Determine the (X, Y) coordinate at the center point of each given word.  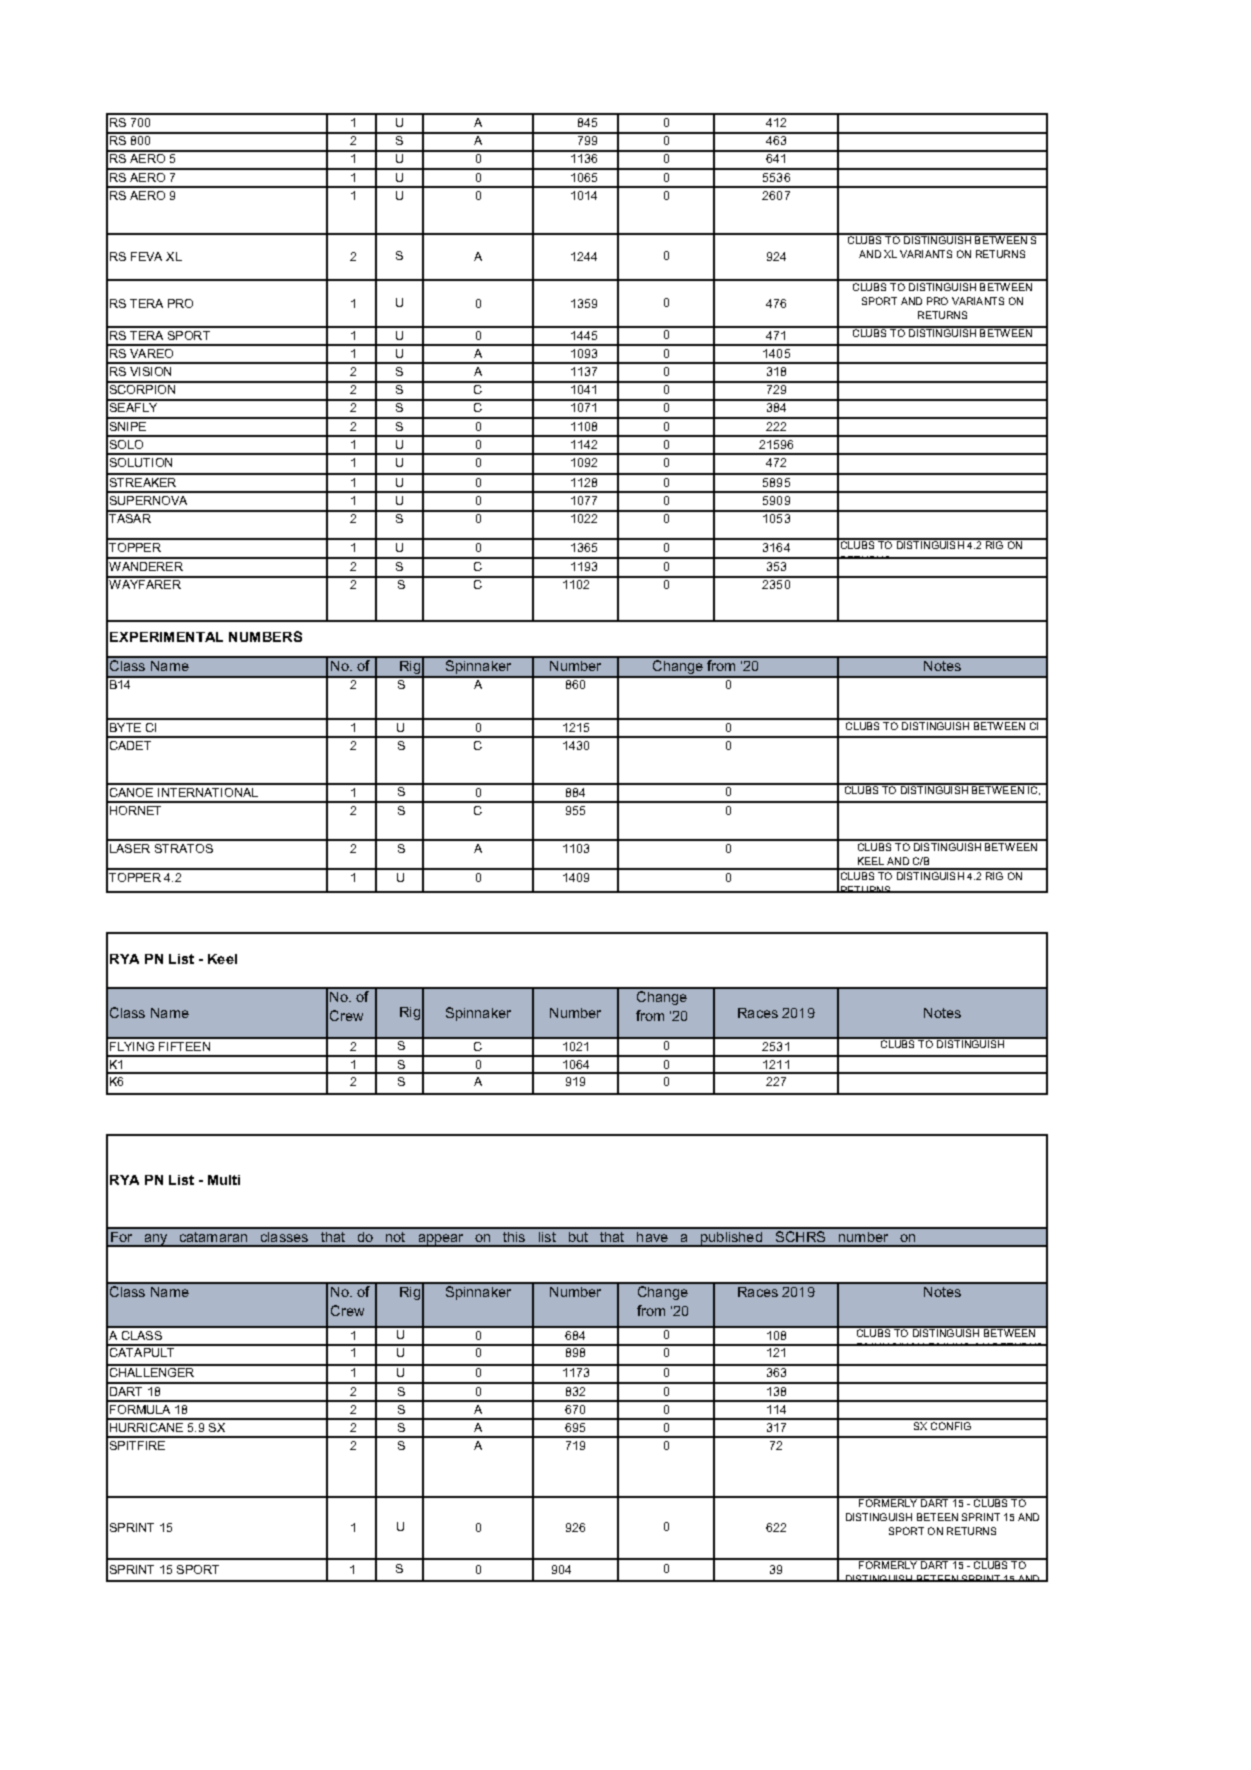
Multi (224, 1180)
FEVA (146, 256)
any (156, 1240)
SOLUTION (141, 462)
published (732, 1239)
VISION (150, 371)
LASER (130, 848)
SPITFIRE (137, 1445)
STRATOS (184, 848)
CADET (130, 745)
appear (441, 1240)
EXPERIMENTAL (166, 637)
